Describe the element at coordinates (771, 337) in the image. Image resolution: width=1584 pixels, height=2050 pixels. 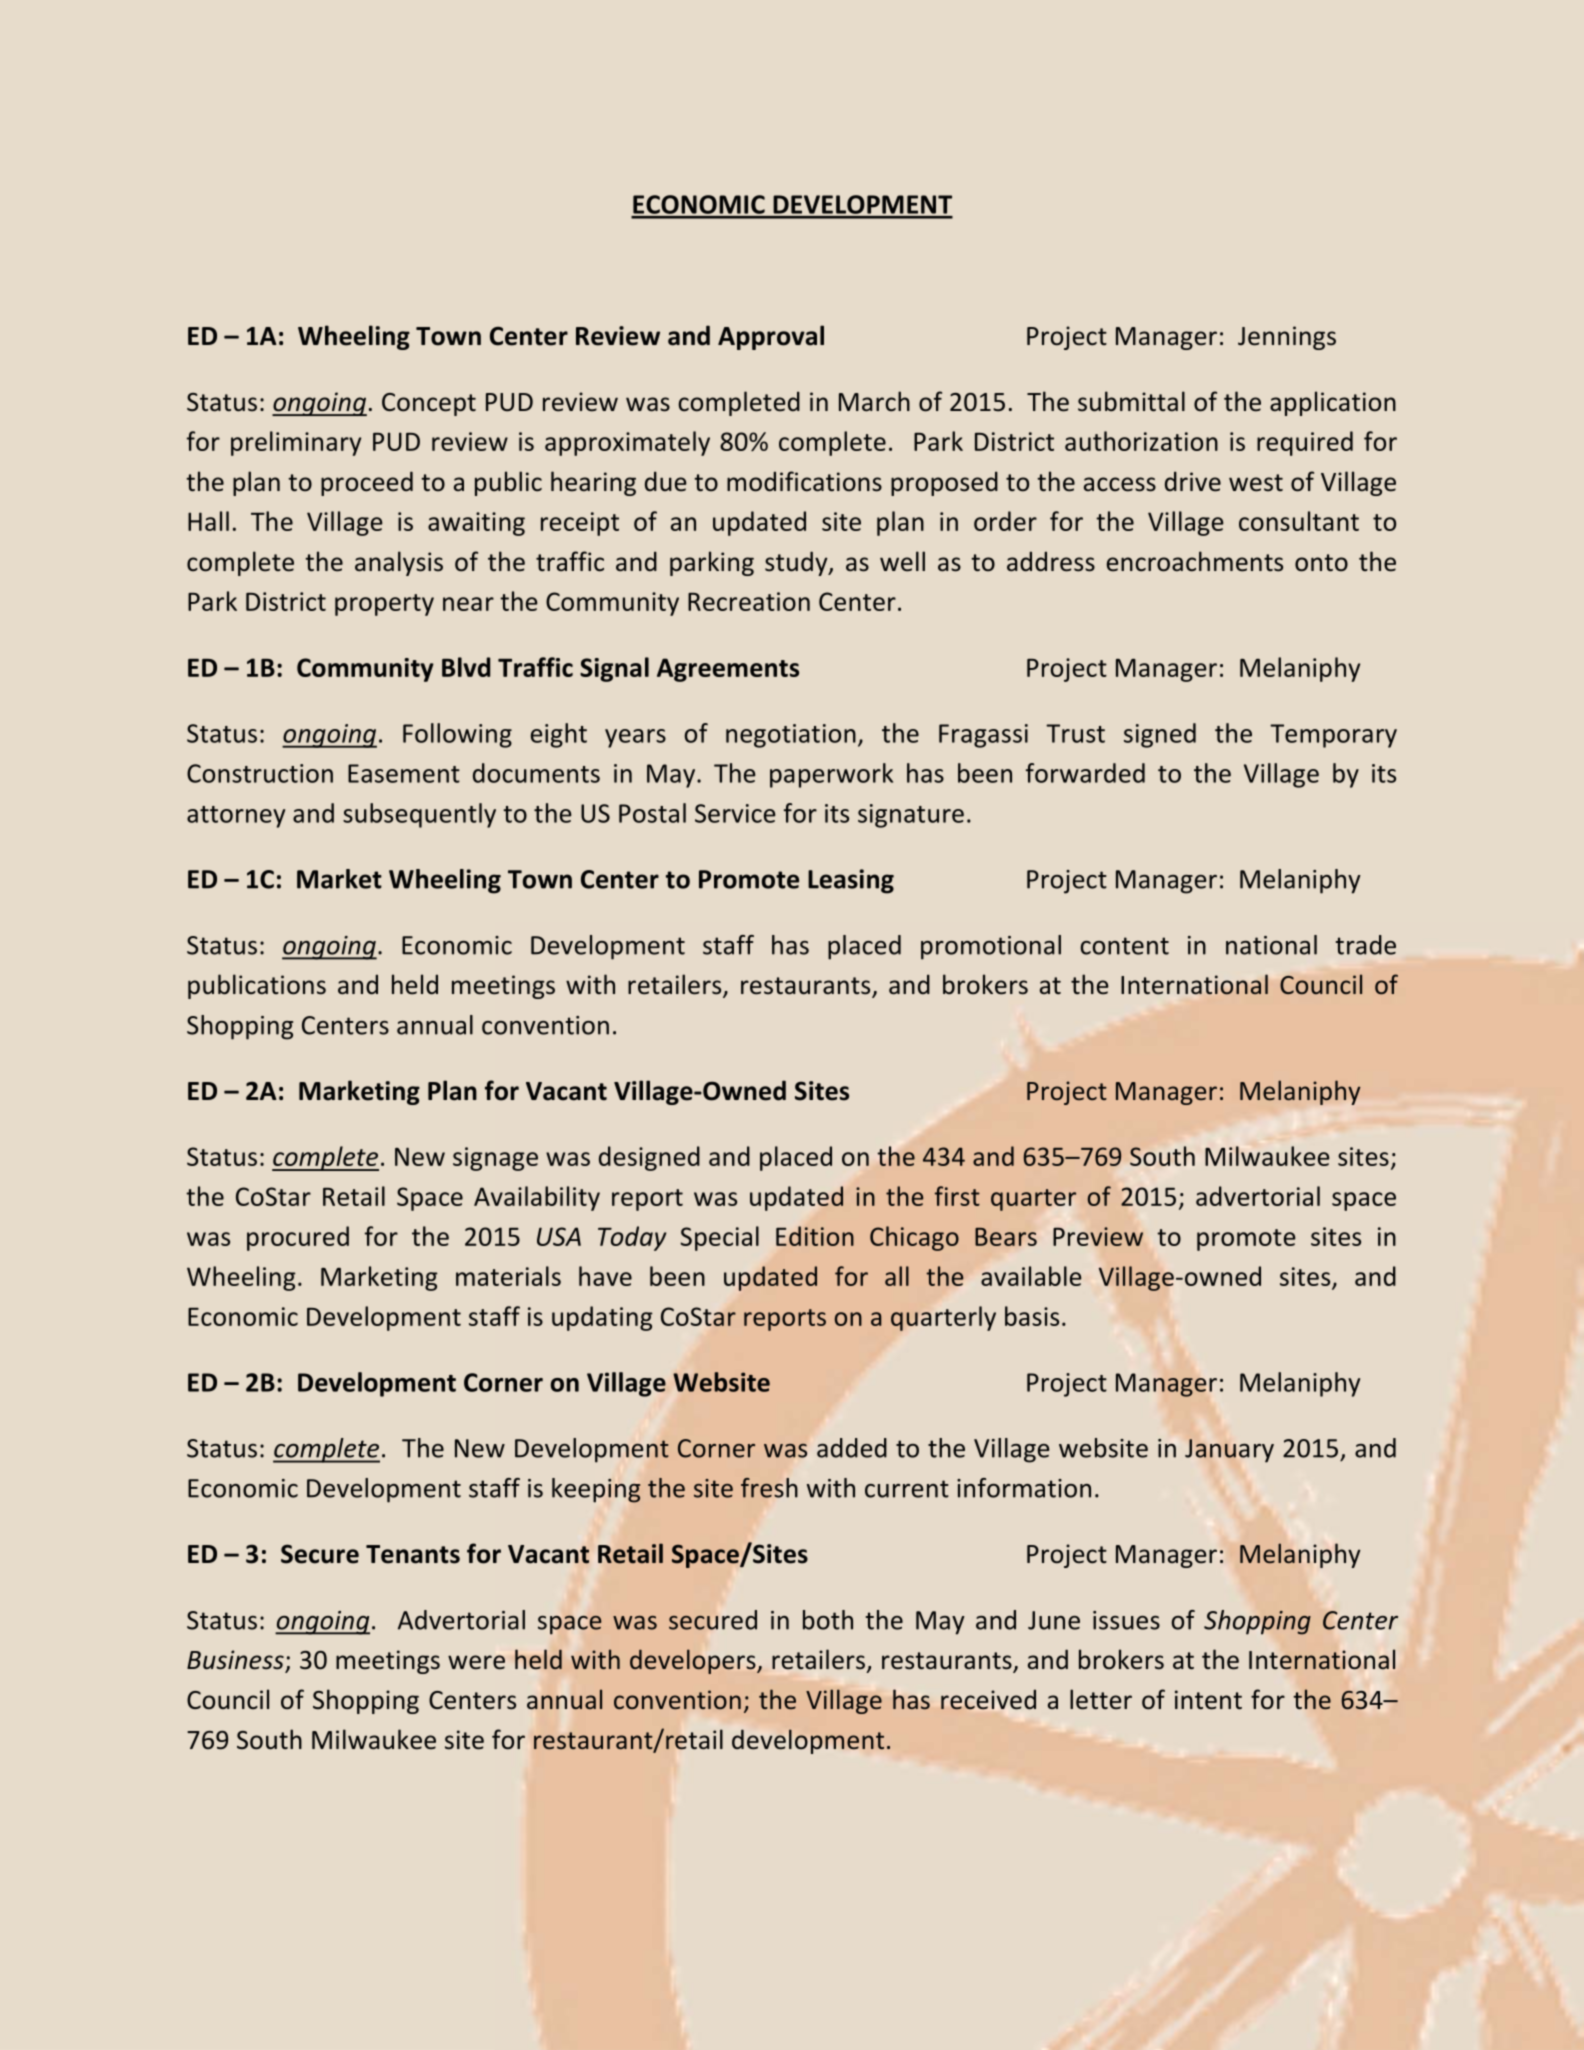
I see `Approval` at that location.
